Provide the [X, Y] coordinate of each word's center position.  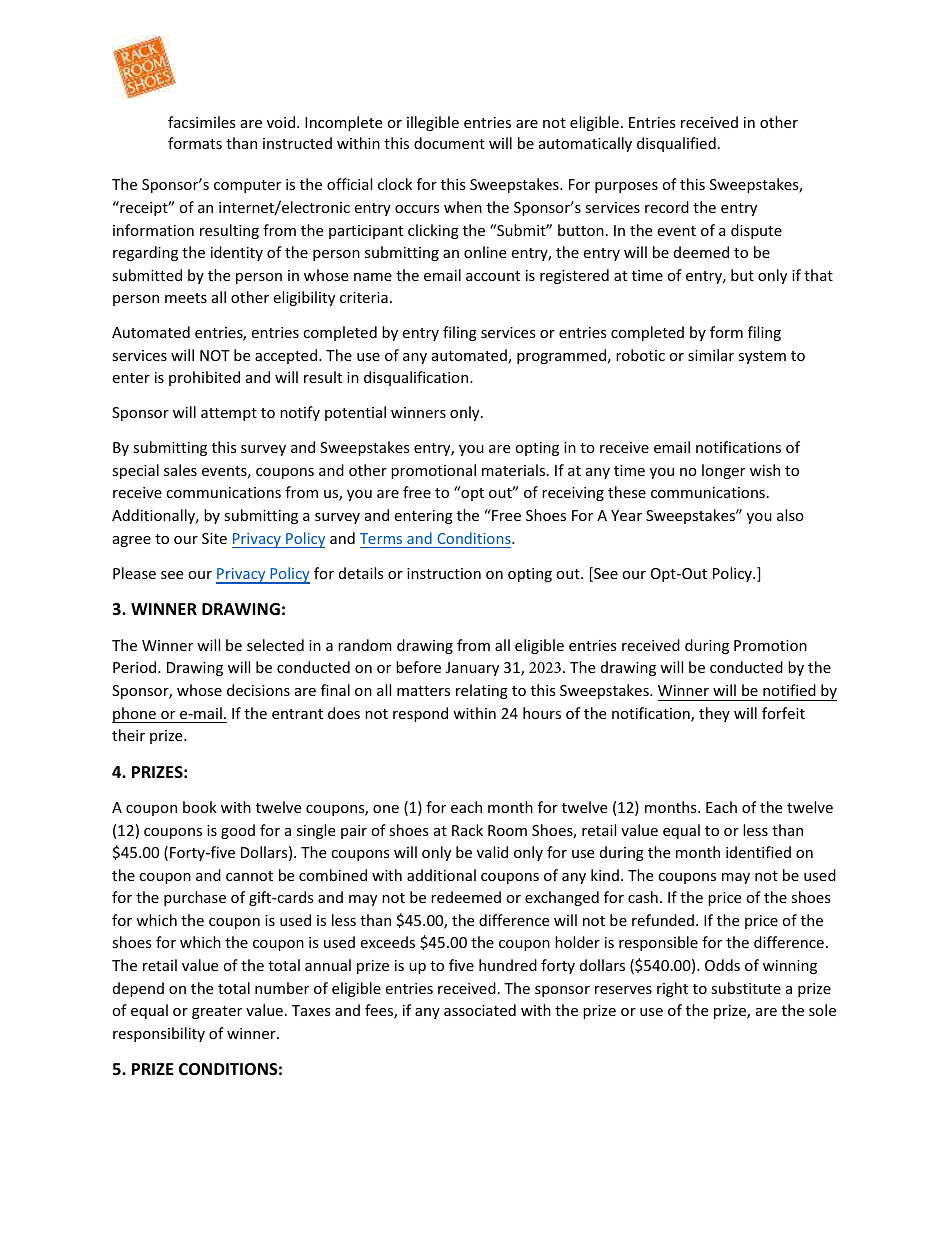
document [449, 143]
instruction [444, 573]
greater [217, 1012]
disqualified [676, 144]
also [790, 515]
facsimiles [202, 122]
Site [214, 538]
